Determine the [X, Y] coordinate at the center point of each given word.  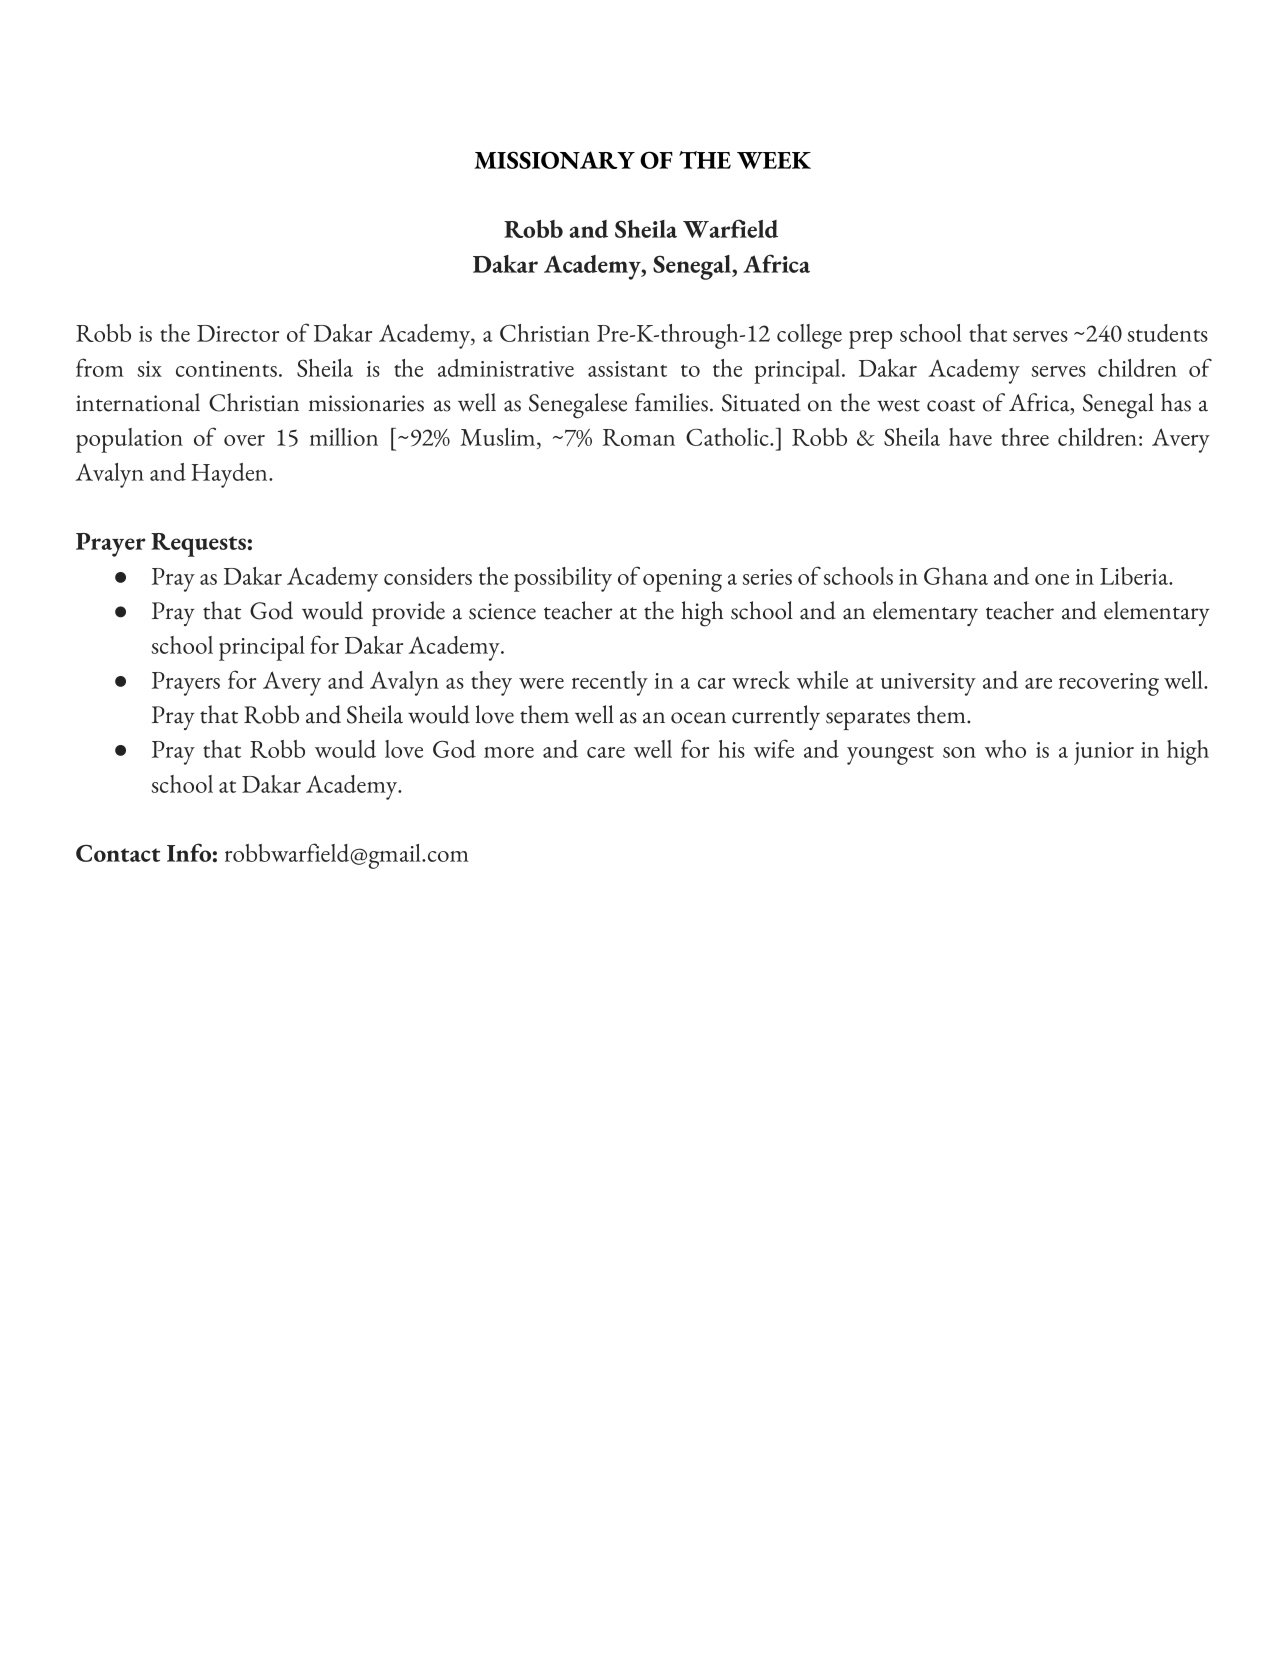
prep [870, 340]
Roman [639, 437]
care [606, 752]
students [1167, 333]
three [1025, 437]
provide [408, 613]
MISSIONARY [554, 160]
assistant [627, 369]
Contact [118, 853]
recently [610, 683]
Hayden [230, 475]
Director [238, 333]
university [928, 684]
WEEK [774, 160]
